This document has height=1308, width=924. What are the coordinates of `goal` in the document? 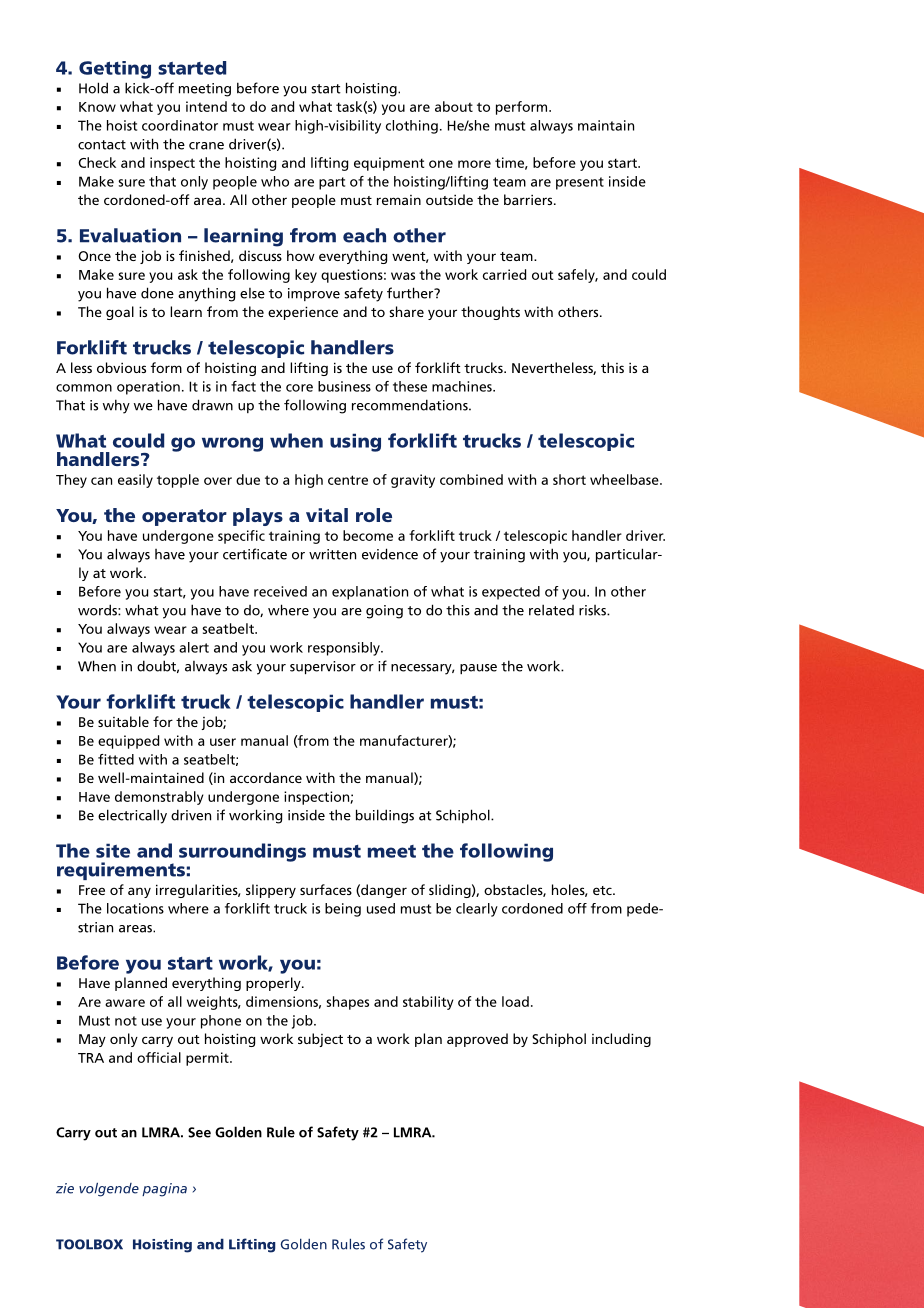 It's located at (120, 313).
